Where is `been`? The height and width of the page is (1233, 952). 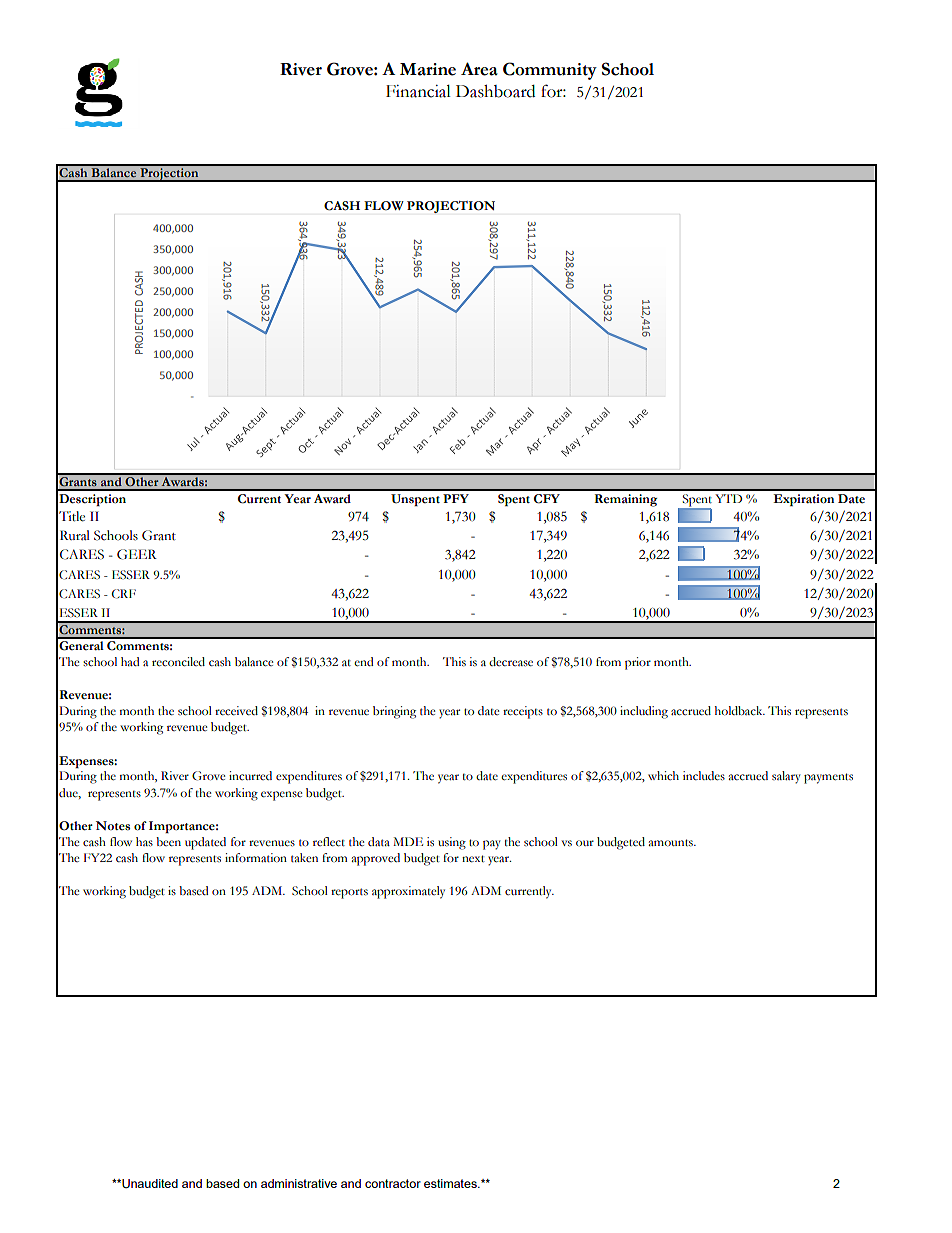
been is located at coordinates (168, 841).
